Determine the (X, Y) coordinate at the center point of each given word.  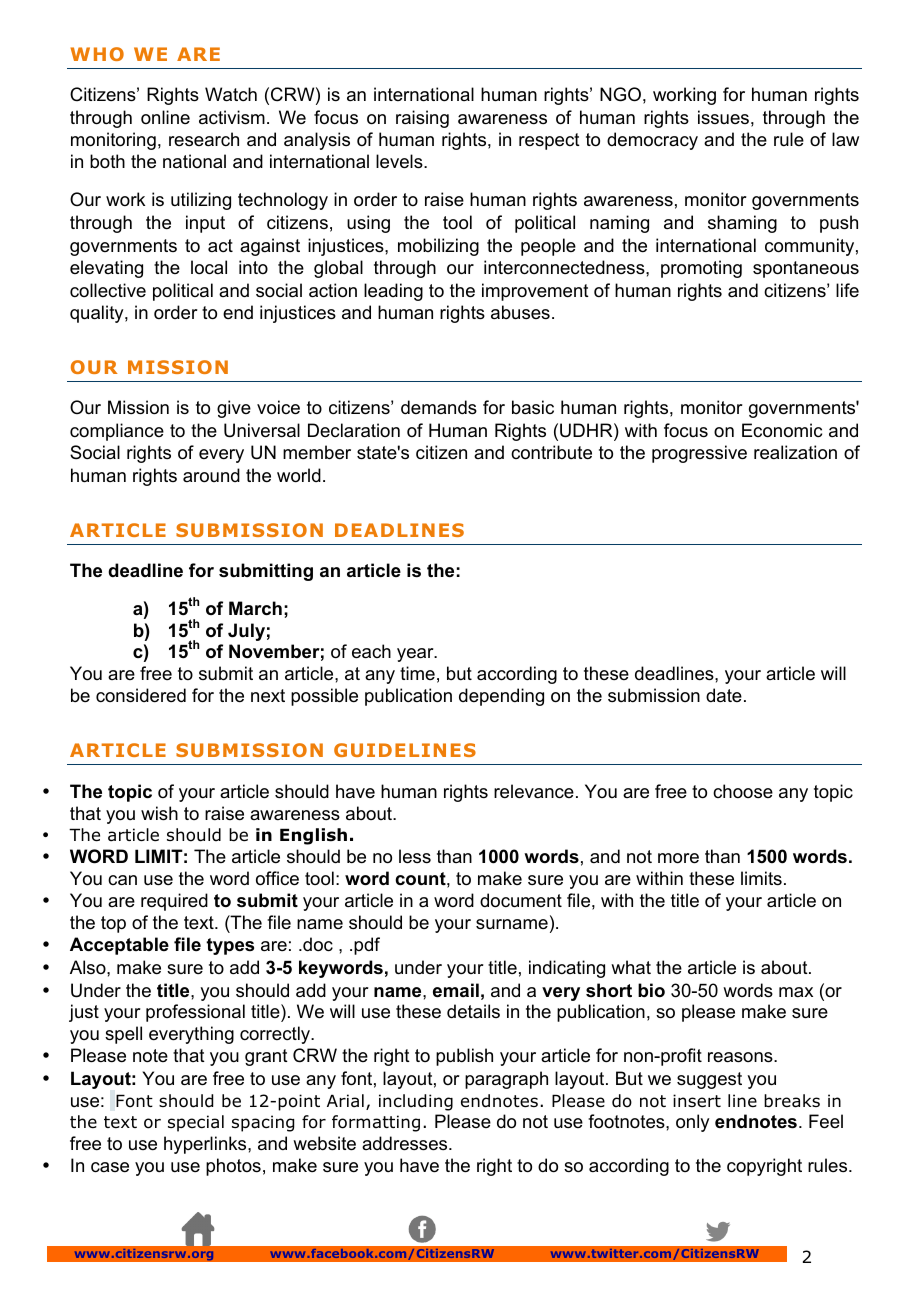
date (724, 695)
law (845, 139)
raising (422, 119)
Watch (231, 94)
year (416, 655)
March (255, 608)
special (196, 1123)
